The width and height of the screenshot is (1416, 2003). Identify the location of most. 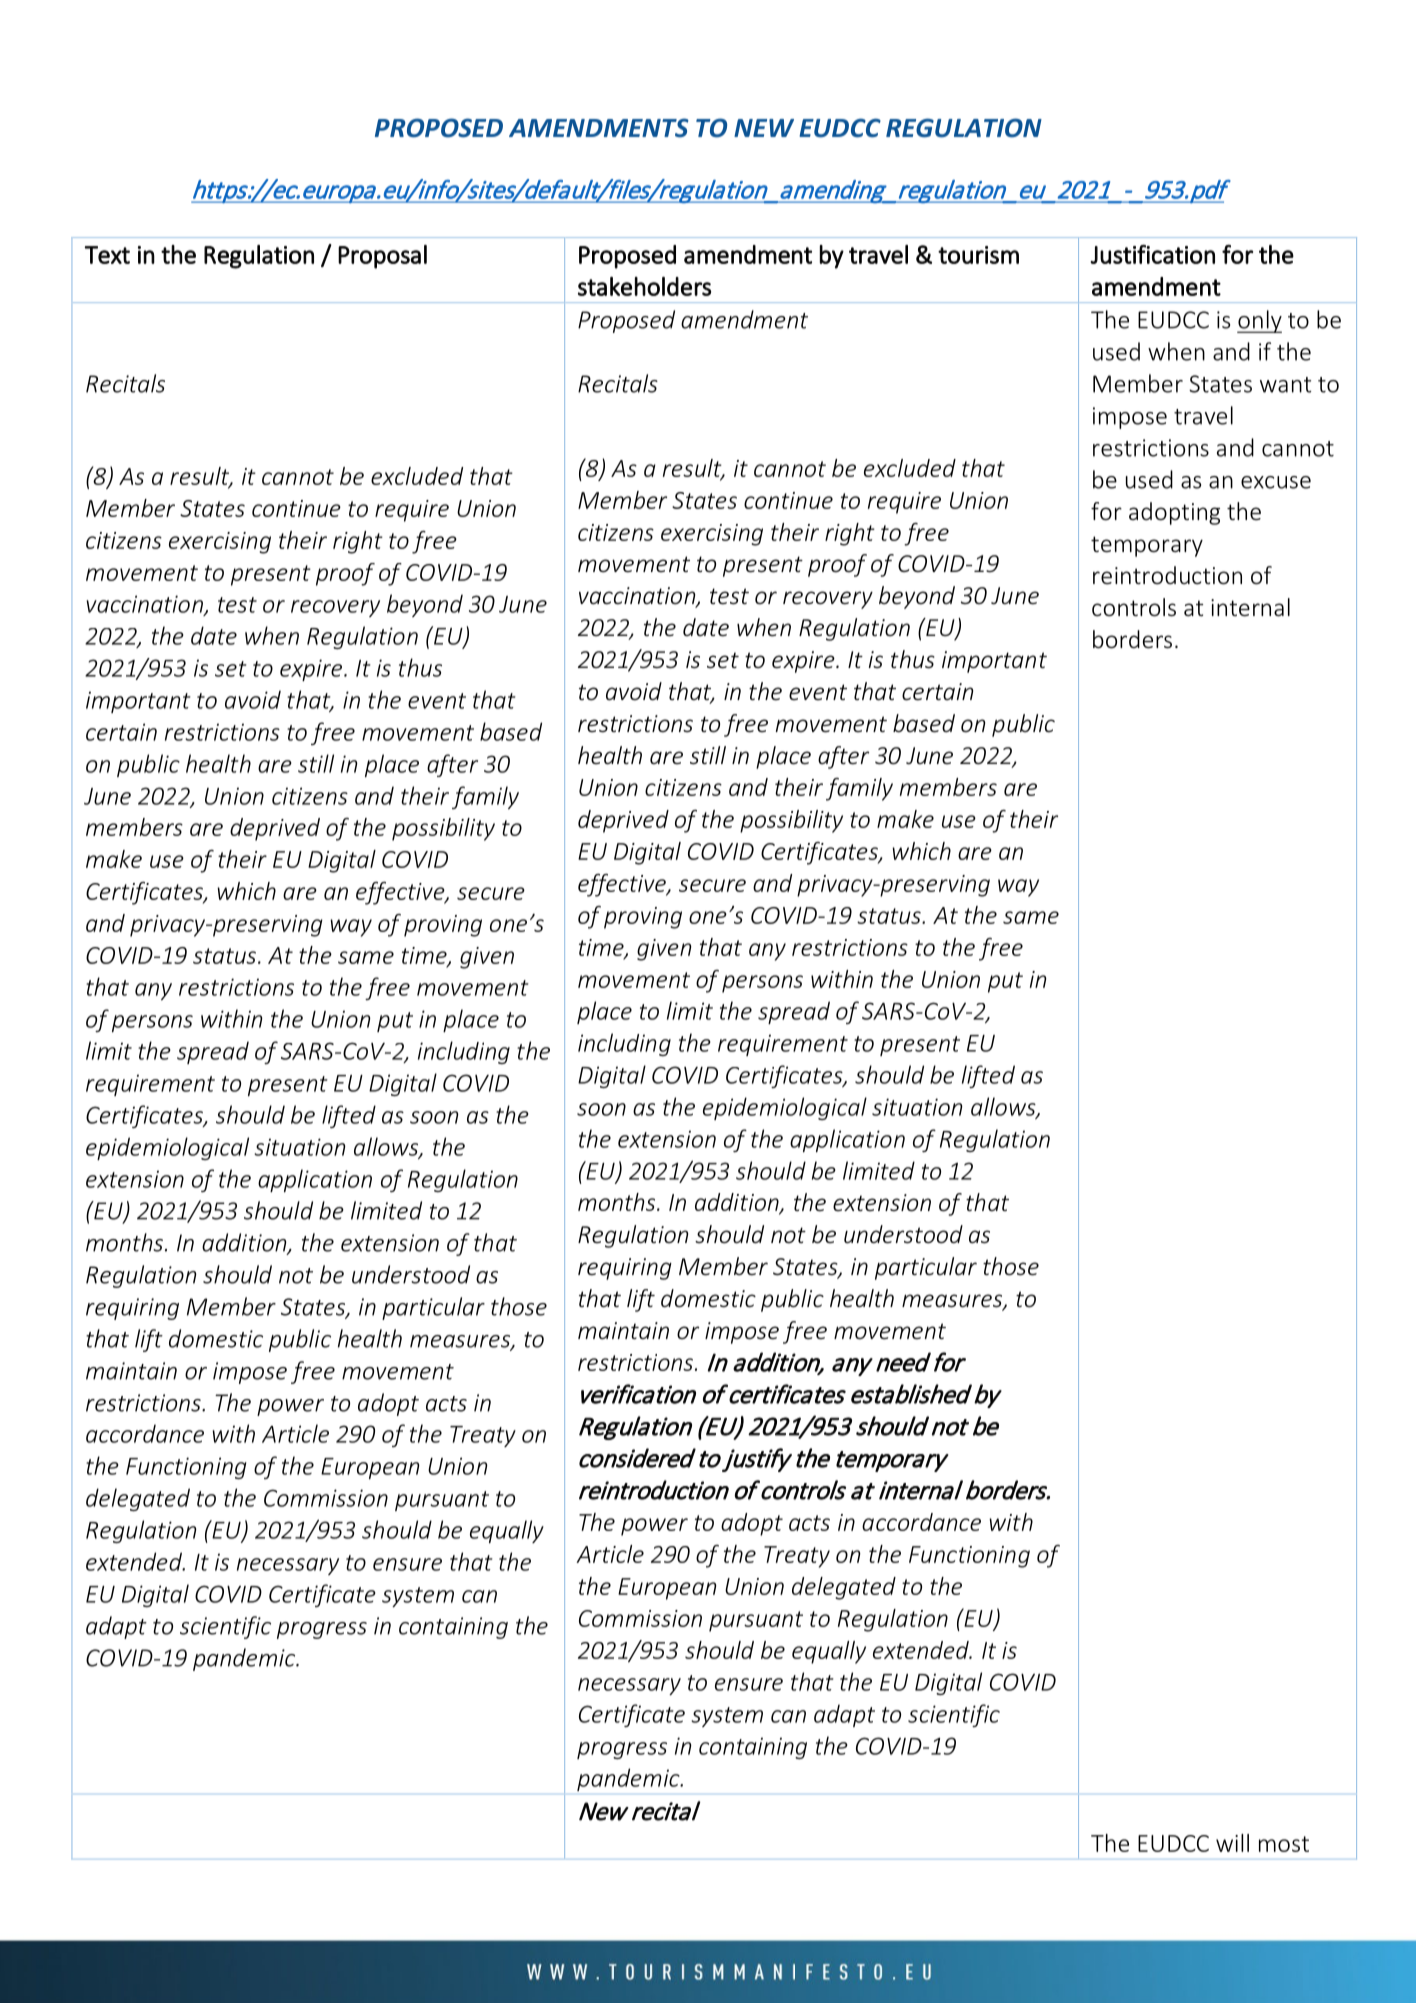
(1284, 1844).
